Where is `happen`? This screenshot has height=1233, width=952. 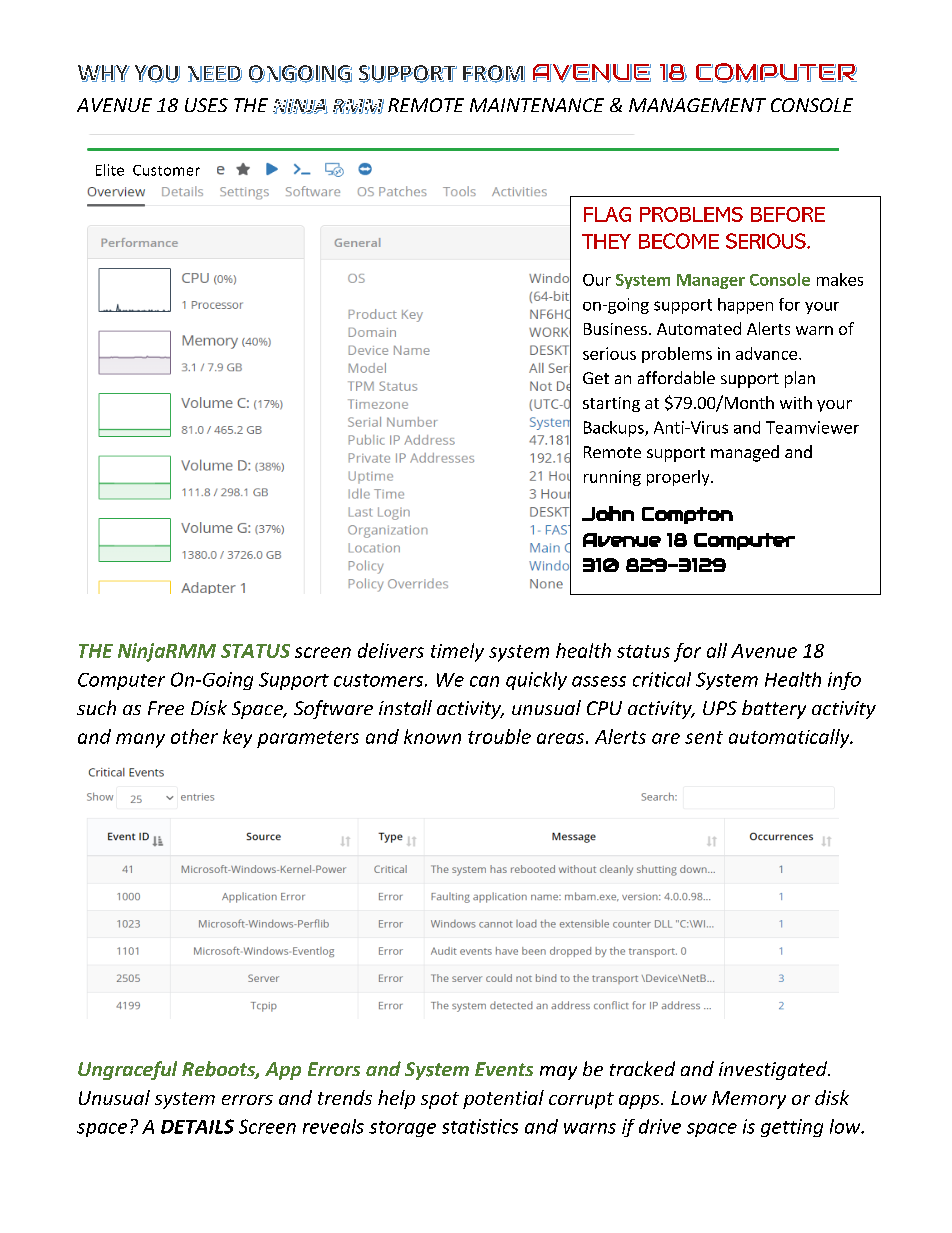 happen is located at coordinates (745, 306).
